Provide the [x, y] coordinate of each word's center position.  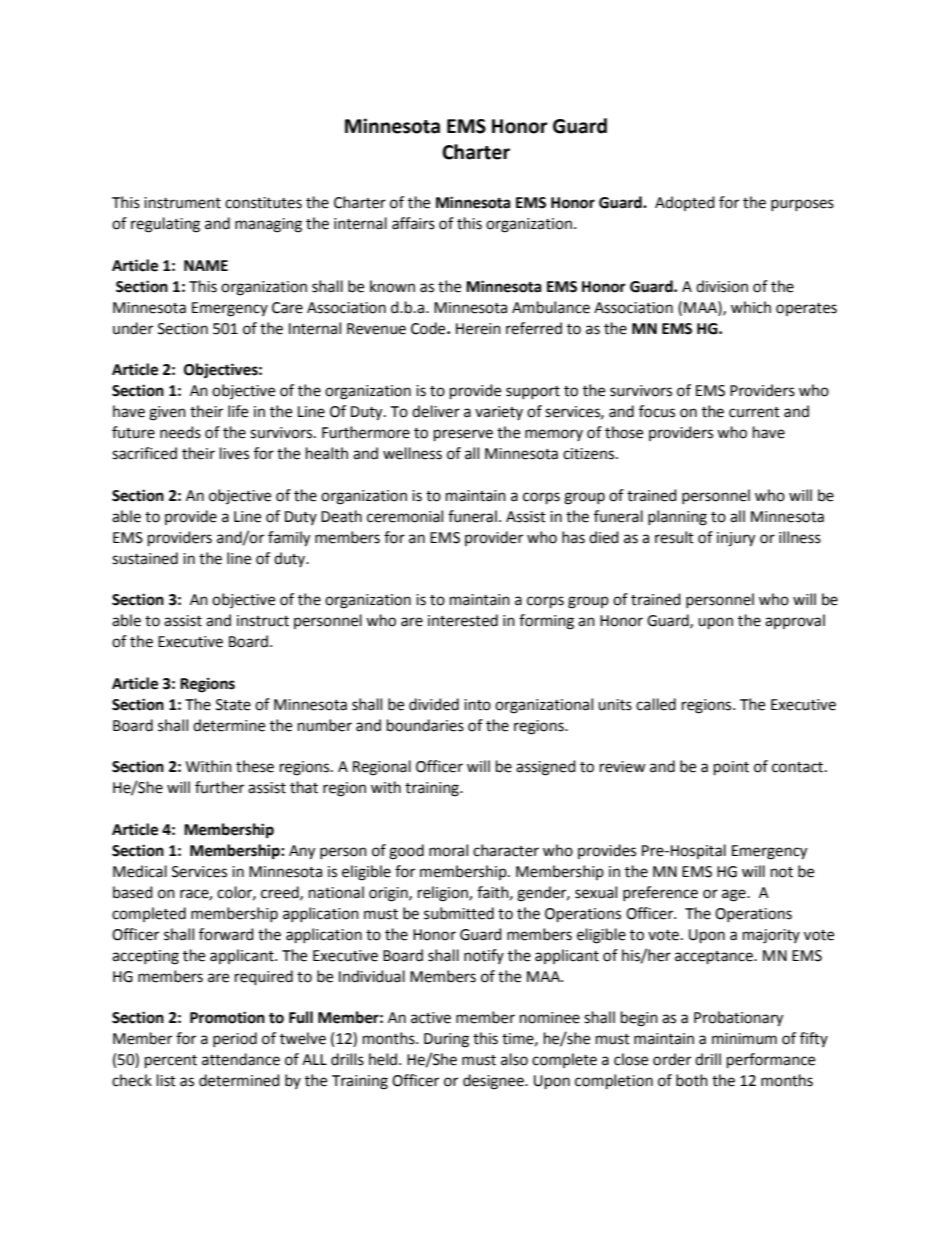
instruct [263, 621]
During [446, 1040]
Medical [140, 871]
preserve [463, 435]
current [754, 412]
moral [448, 850]
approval [795, 621]
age [735, 895]
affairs [413, 223]
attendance [241, 1059]
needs [180, 432]
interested [463, 620]
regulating [165, 225]
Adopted [685, 203]
